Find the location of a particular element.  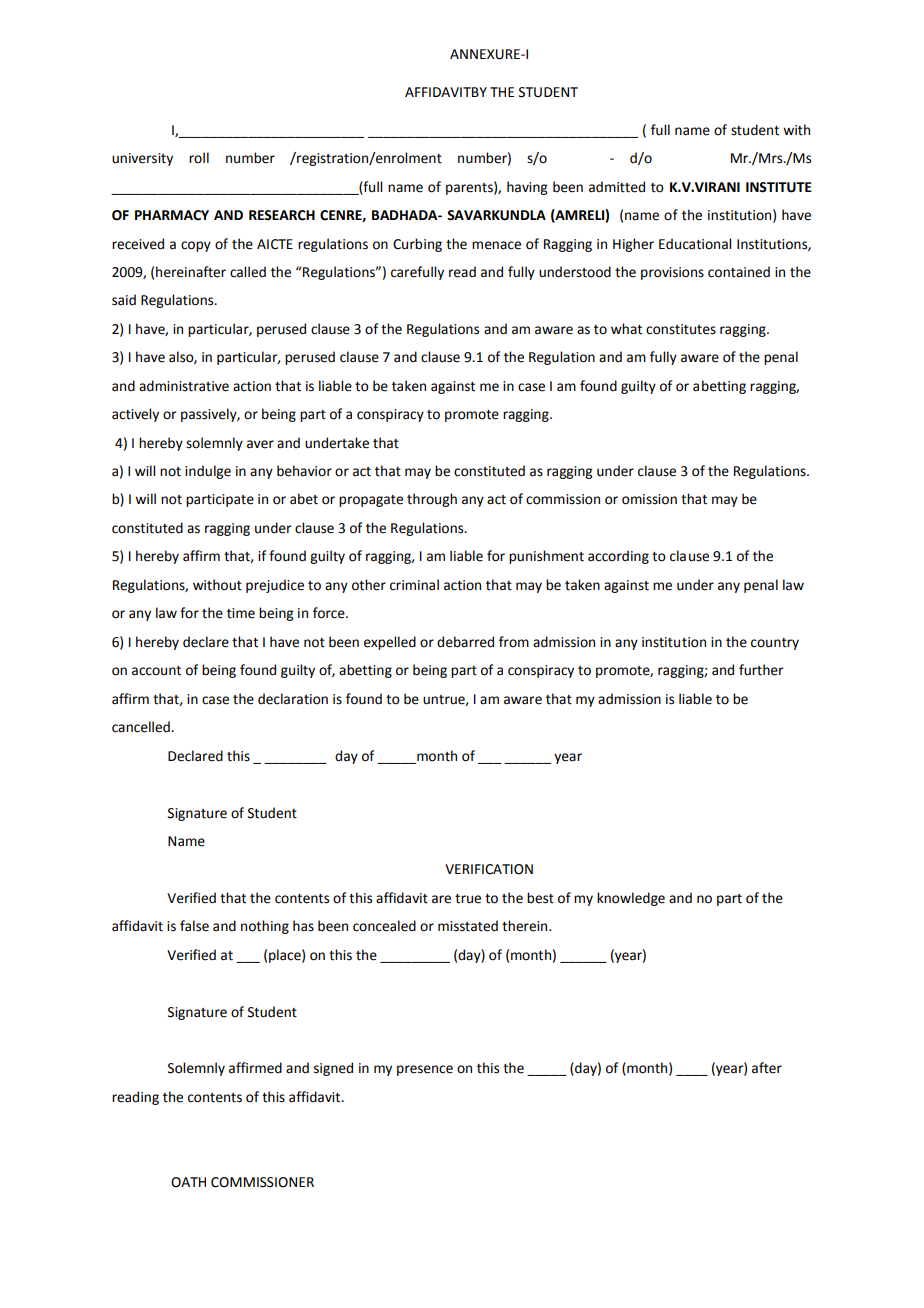

roll is located at coordinates (199, 158).
